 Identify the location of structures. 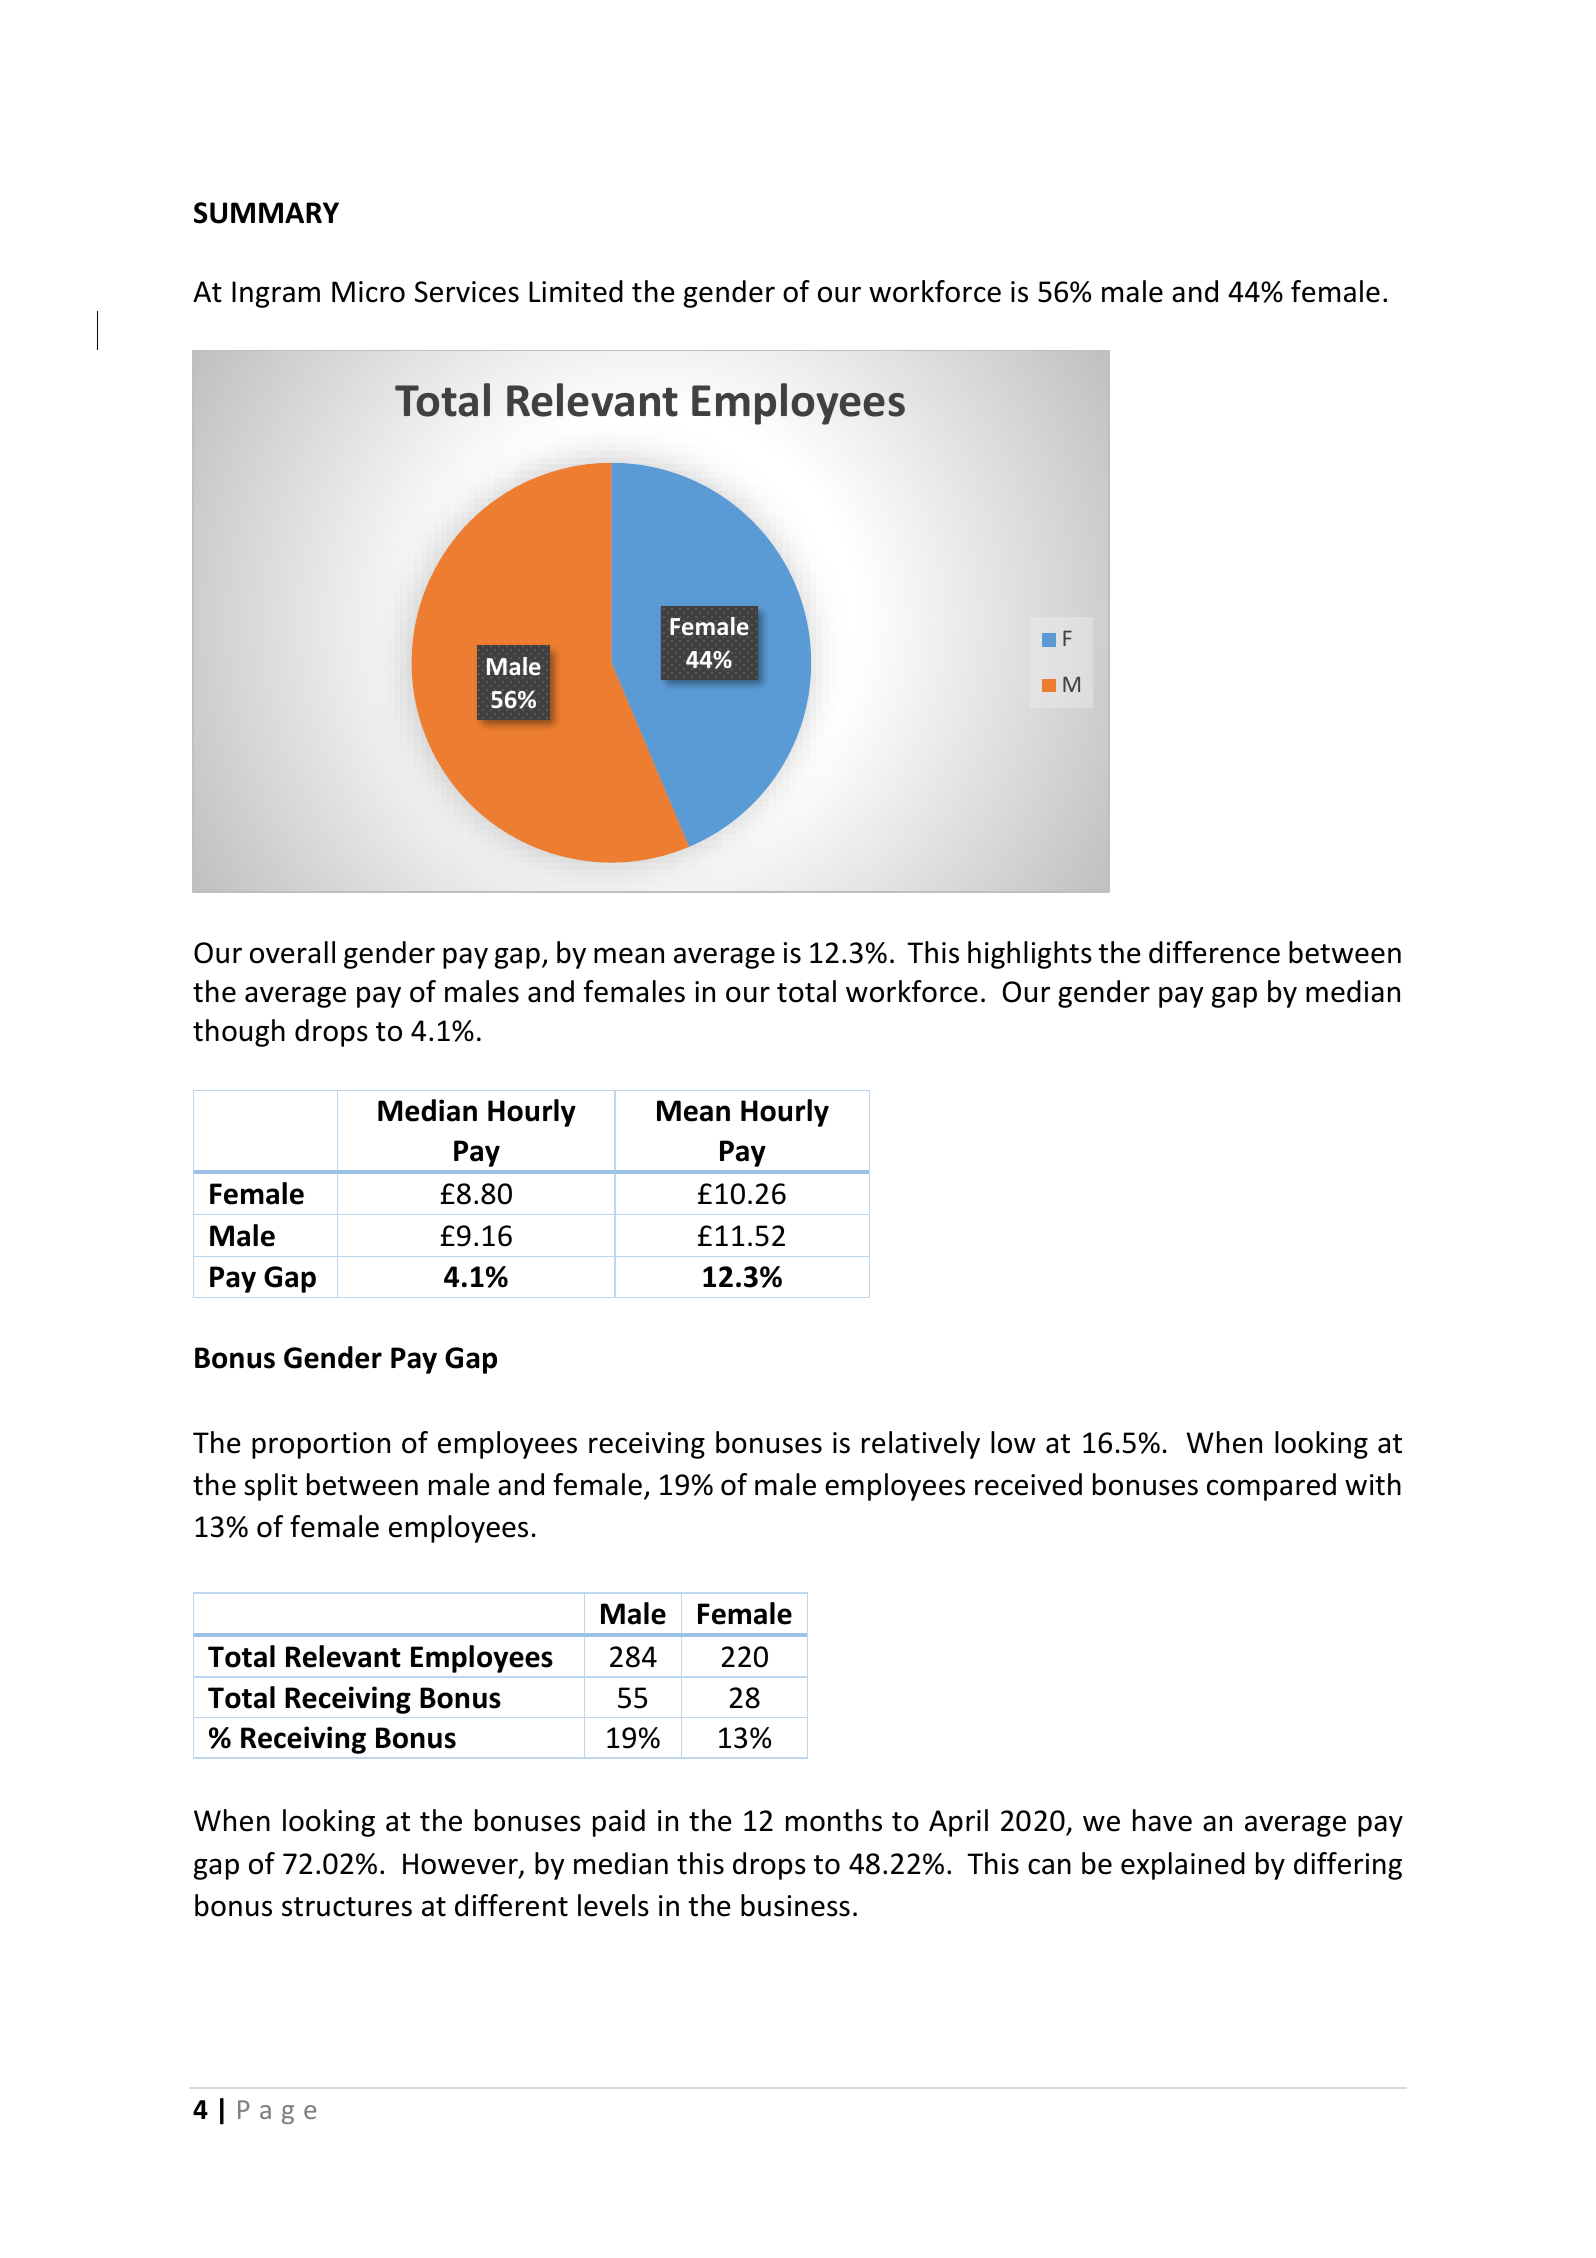
(347, 1907).
